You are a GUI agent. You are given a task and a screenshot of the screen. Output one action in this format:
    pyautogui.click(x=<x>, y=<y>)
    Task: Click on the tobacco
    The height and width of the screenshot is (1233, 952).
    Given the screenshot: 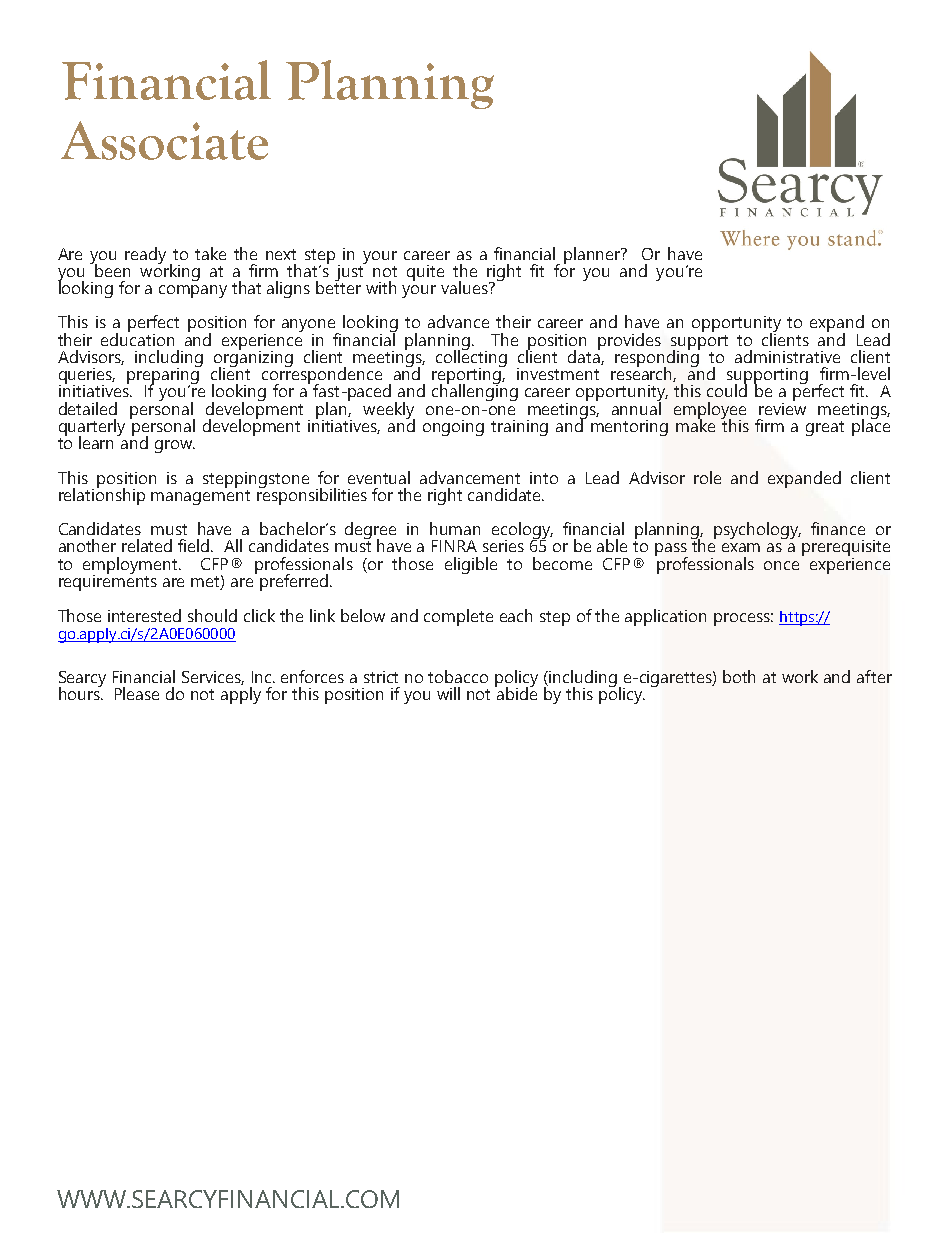 What is the action you would take?
    pyautogui.click(x=458, y=676)
